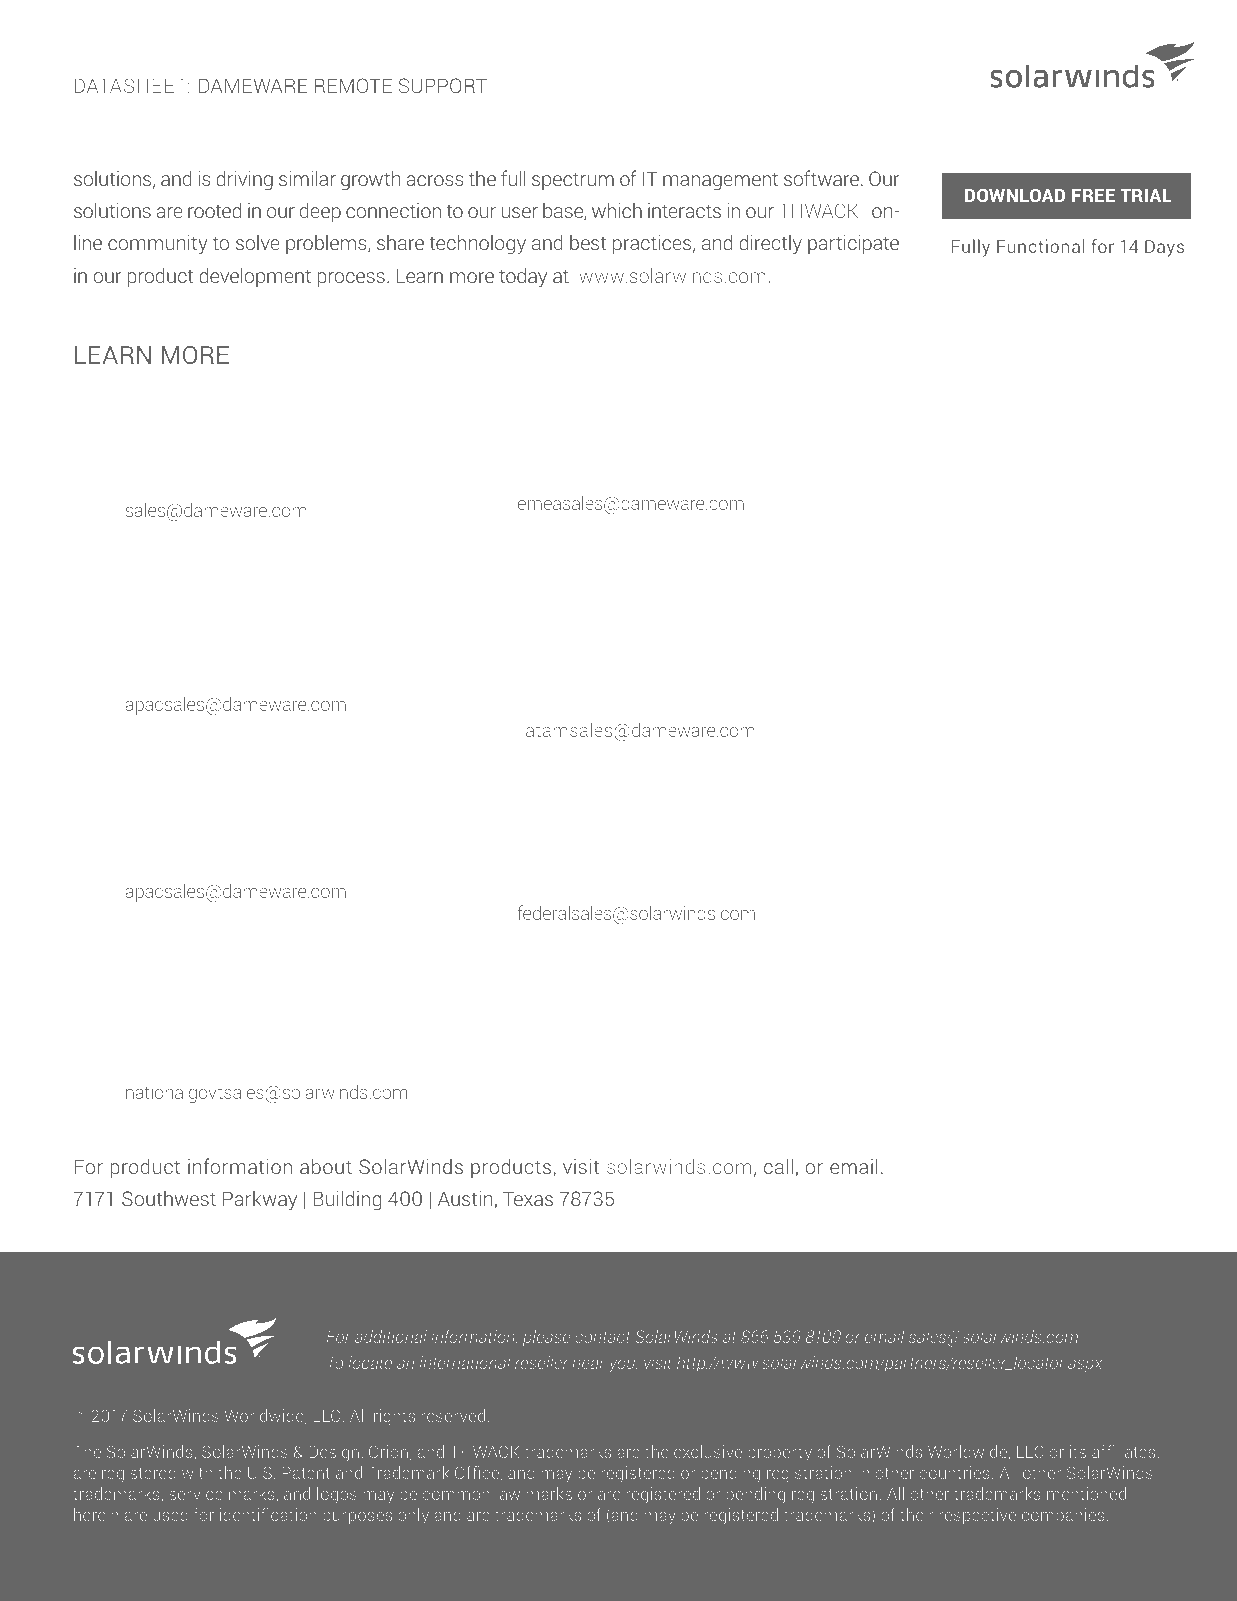 This document has width=1237, height=1601. Describe the element at coordinates (197, 1472) in the document. I see `with` at that location.
